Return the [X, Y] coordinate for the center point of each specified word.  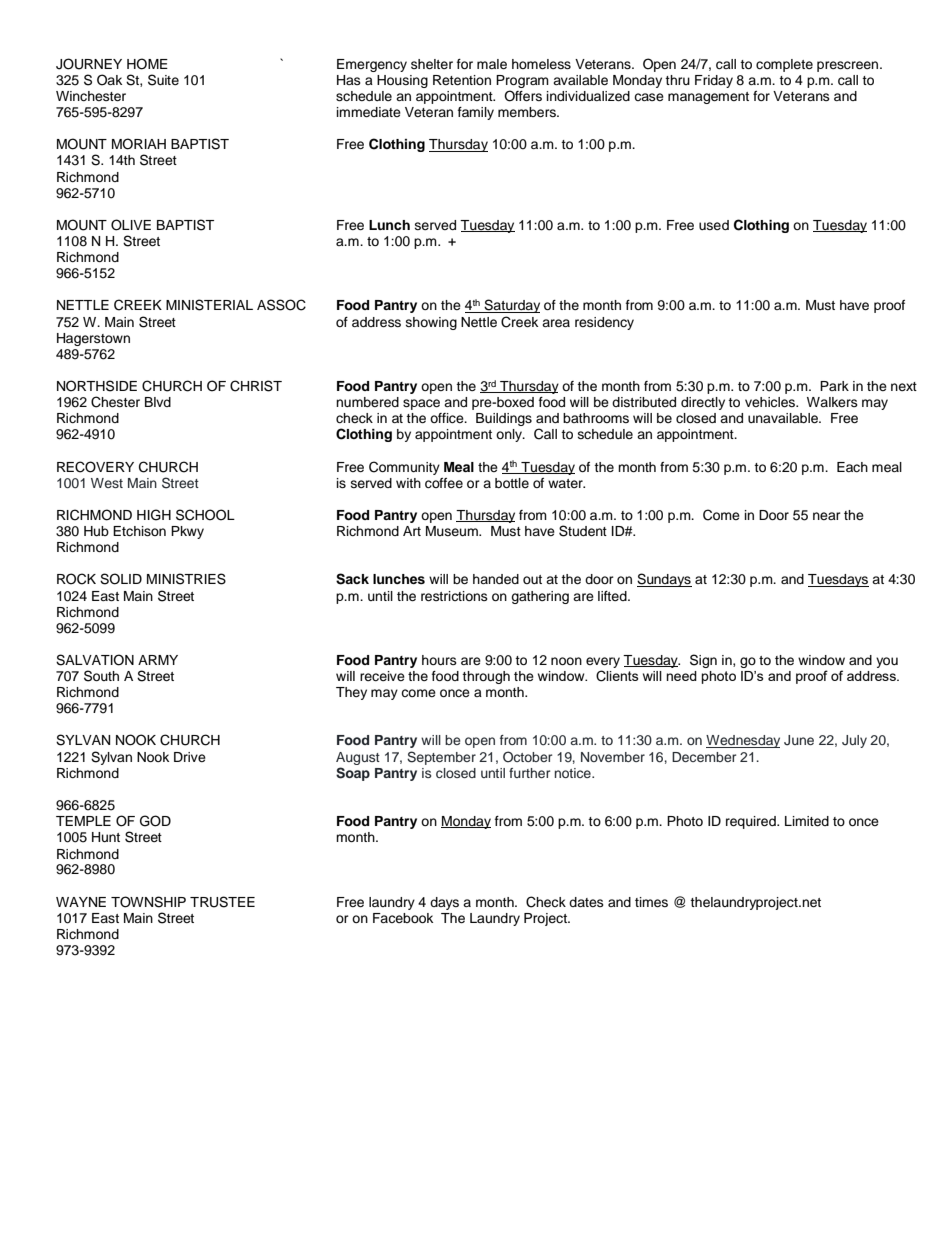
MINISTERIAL [209, 305]
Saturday [511, 306]
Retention [462, 80]
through [486, 677]
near [827, 516]
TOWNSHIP [148, 902]
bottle [512, 483]
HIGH [154, 515]
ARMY [158, 660]
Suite [163, 80]
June [799, 740]
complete [784, 65]
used [714, 225]
